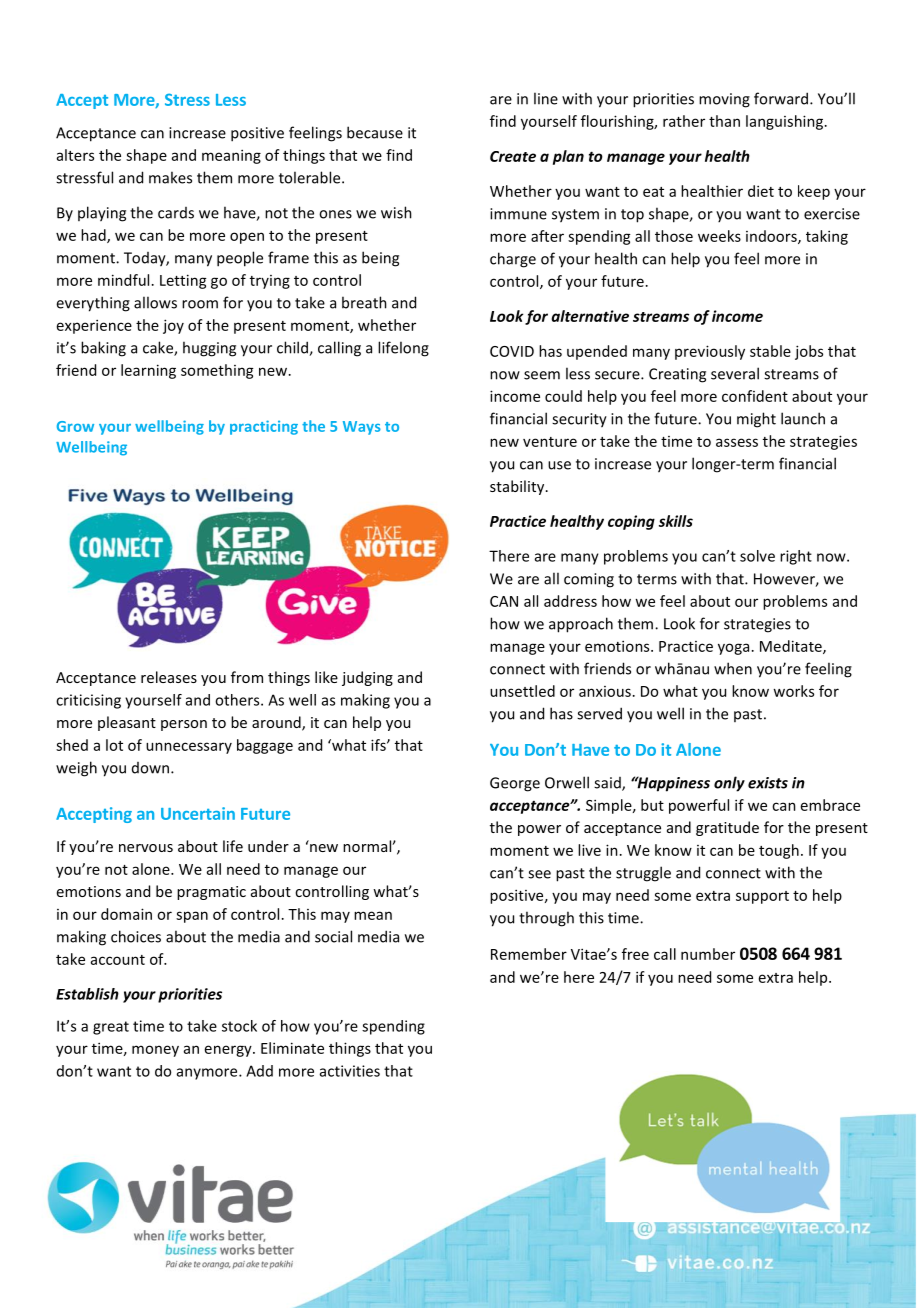 The width and height of the screenshot is (924, 1308). Describe the element at coordinates (757, 556) in the screenshot. I see `solve` at that location.
